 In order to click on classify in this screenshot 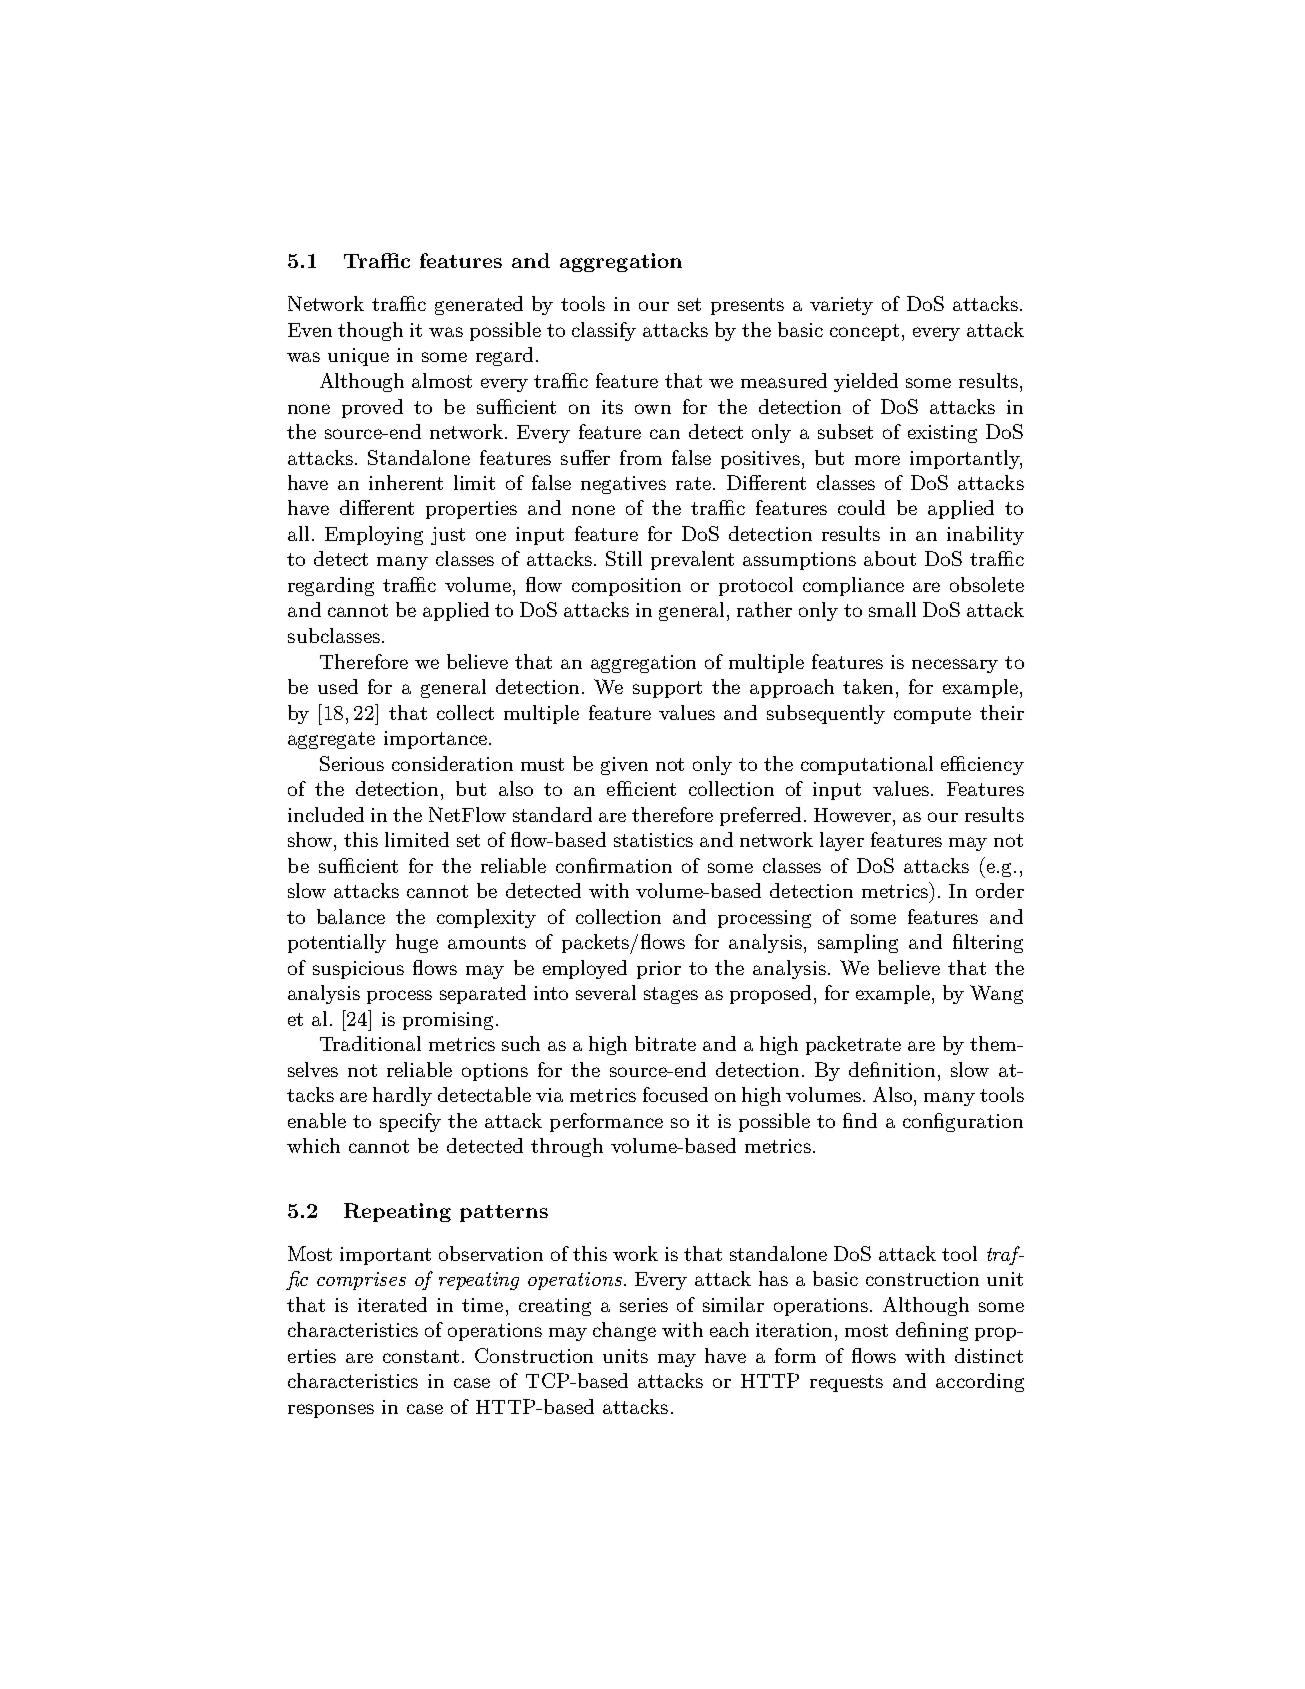, I will do `click(604, 331)`.
